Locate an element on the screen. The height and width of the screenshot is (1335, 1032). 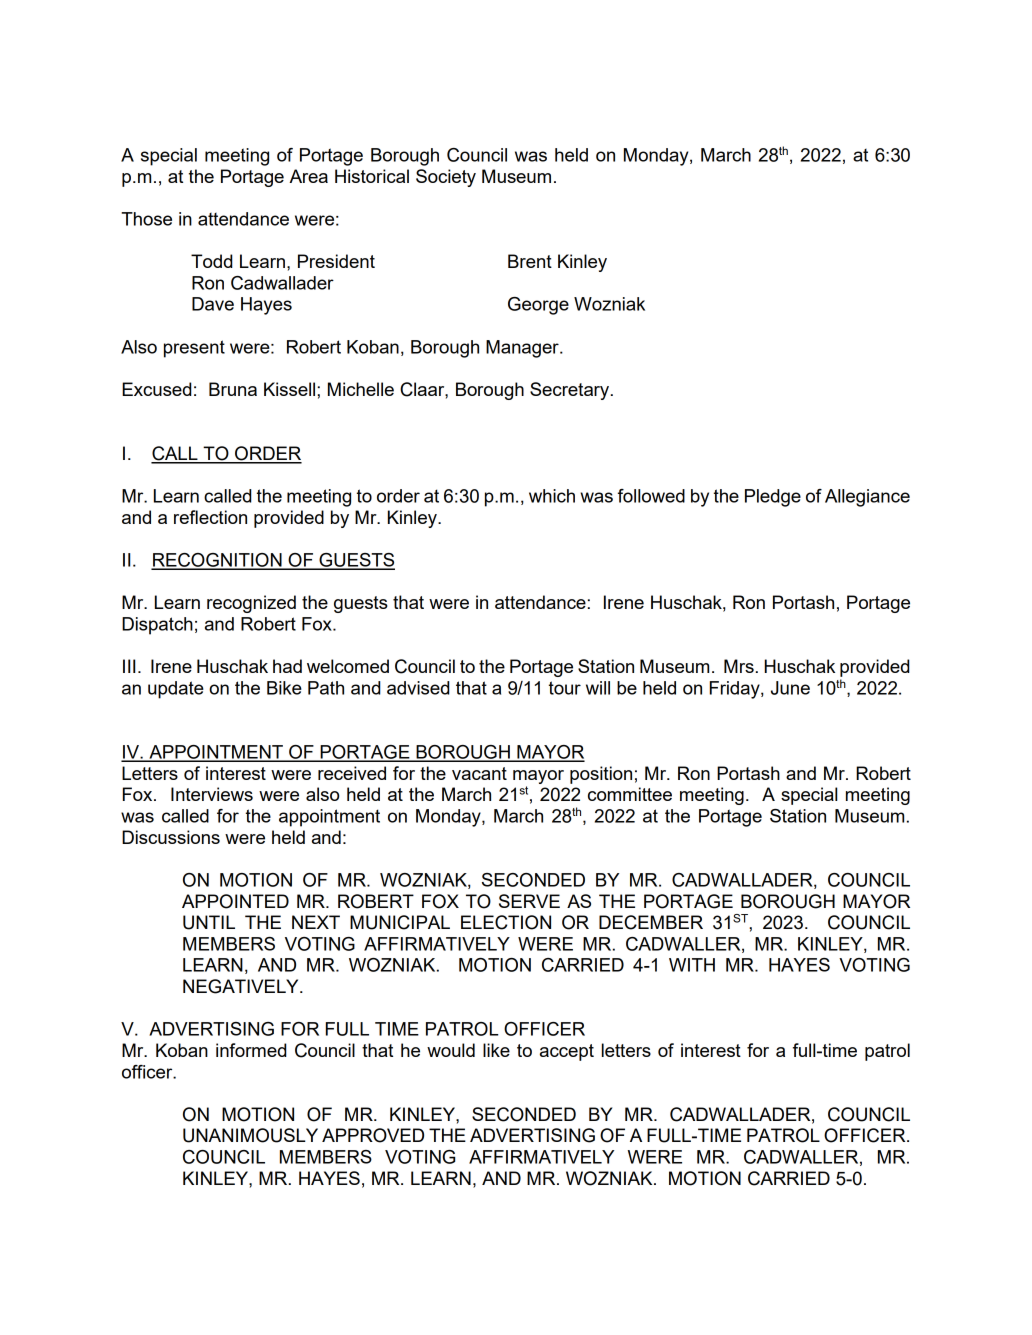
Society is located at coordinates (446, 178).
